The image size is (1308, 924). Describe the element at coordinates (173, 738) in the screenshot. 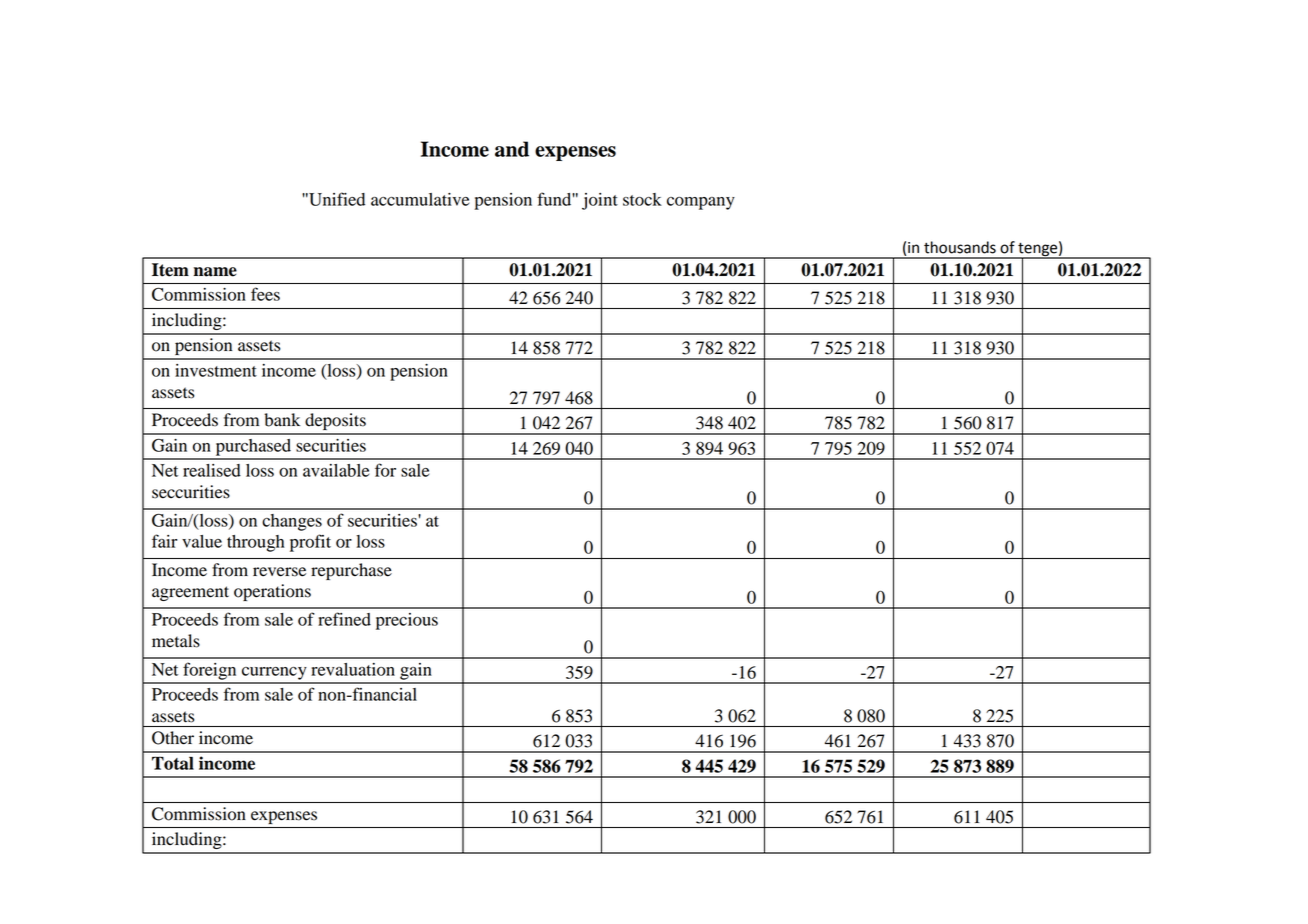

I see `Other` at that location.
